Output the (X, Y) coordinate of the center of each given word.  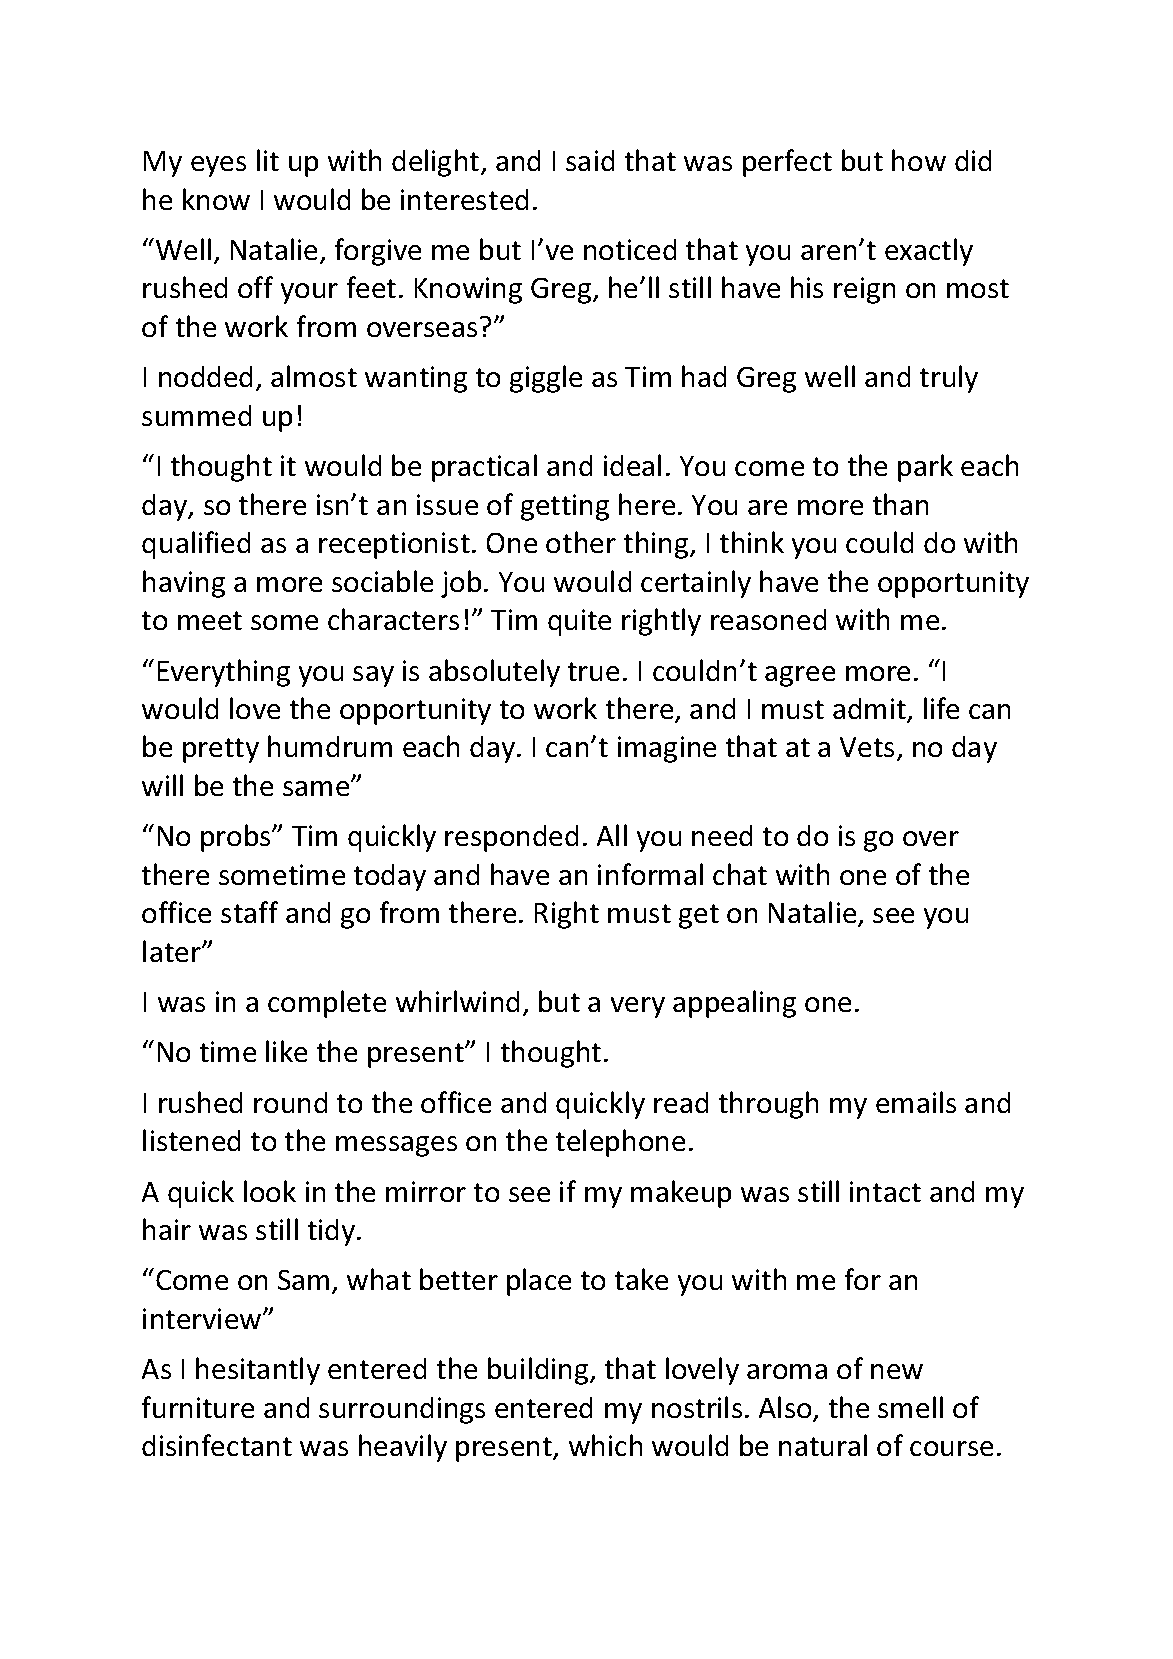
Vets (867, 747)
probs (237, 838)
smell (910, 1407)
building (539, 1371)
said (590, 160)
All (612, 835)
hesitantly (258, 1371)
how (919, 160)
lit (268, 160)
